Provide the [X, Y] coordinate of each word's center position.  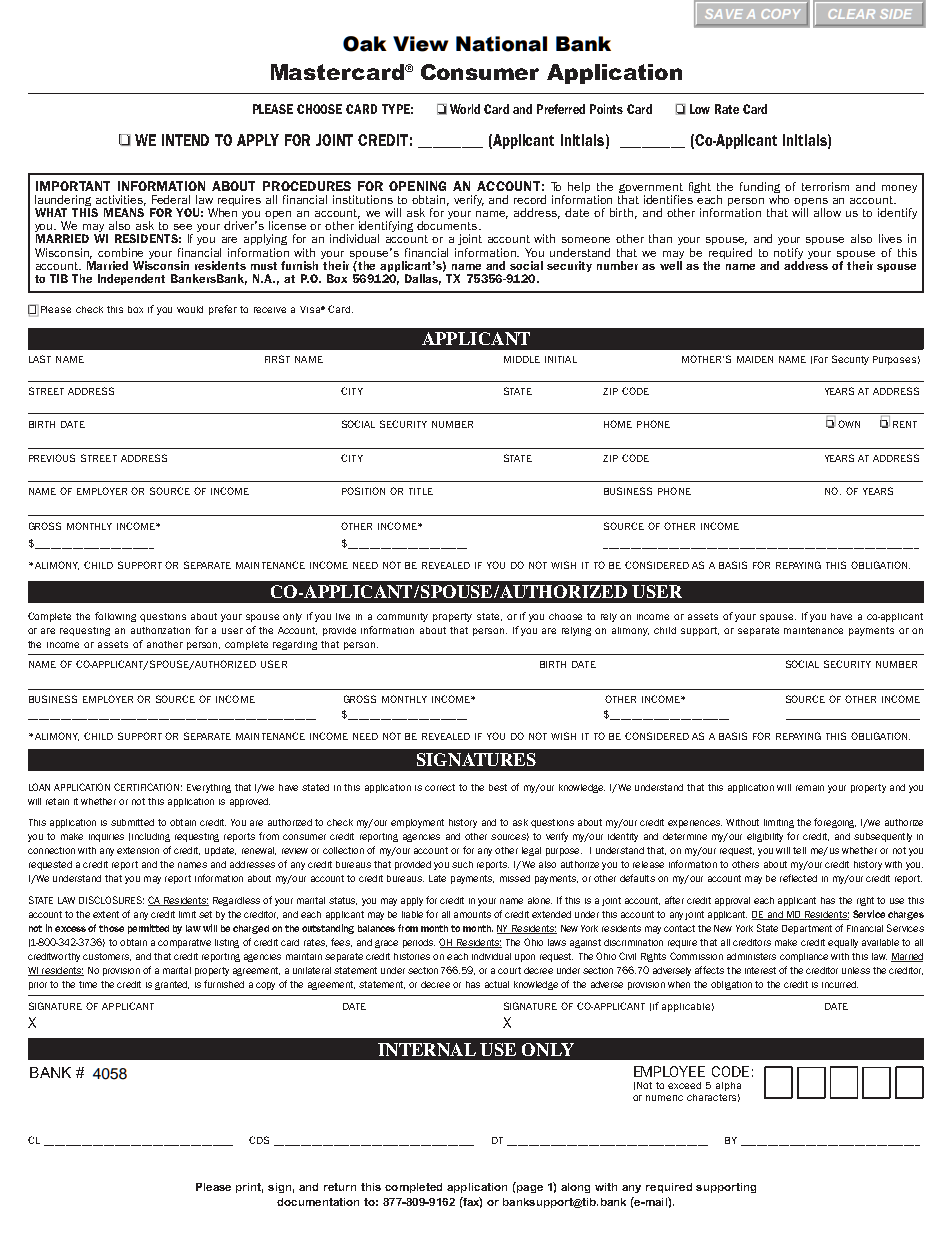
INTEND [185, 140]
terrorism [825, 186]
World [465, 109]
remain [810, 788]
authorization [160, 630]
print [249, 1188]
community [402, 617]
